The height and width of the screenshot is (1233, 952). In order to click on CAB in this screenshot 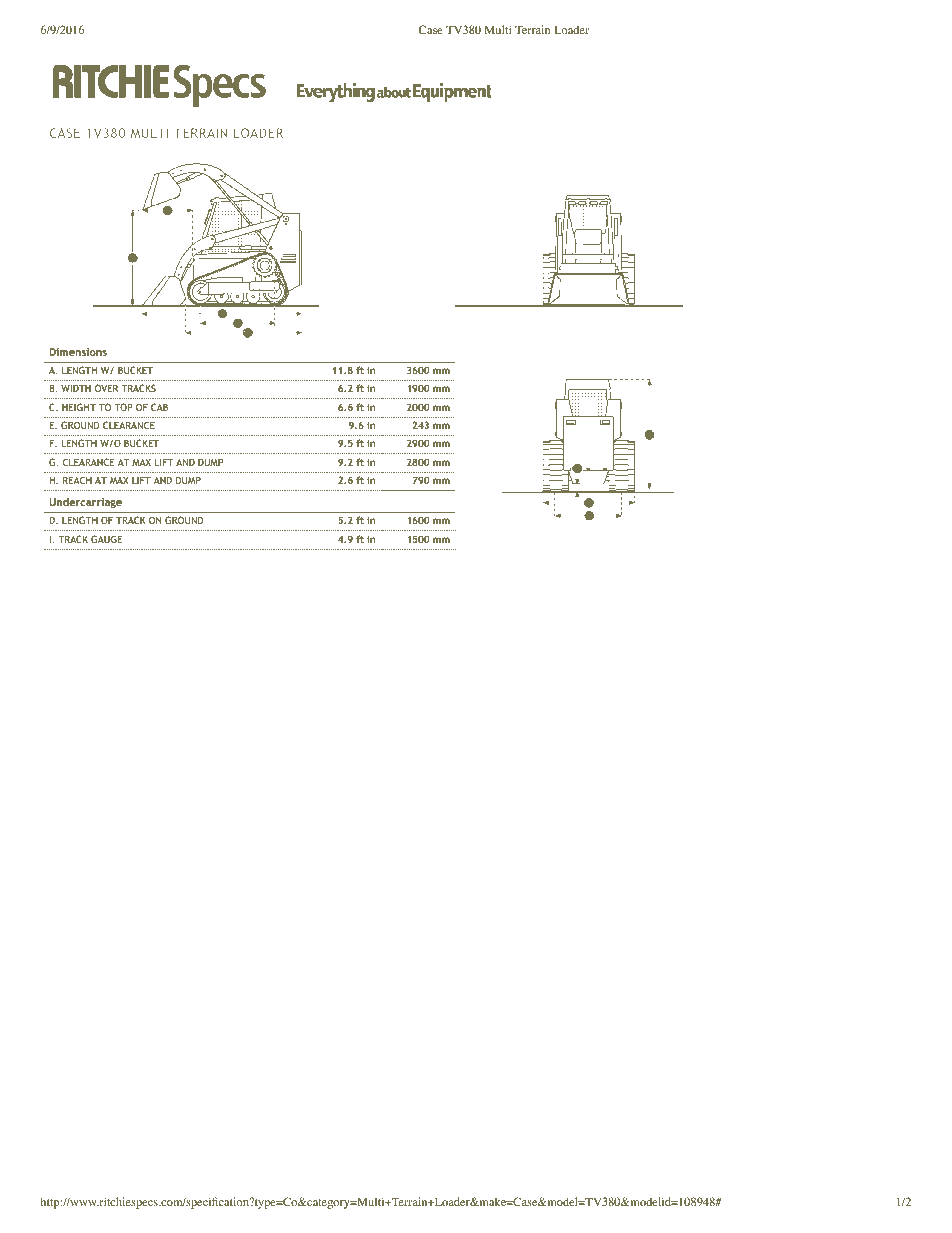, I will do `click(159, 407)`.
